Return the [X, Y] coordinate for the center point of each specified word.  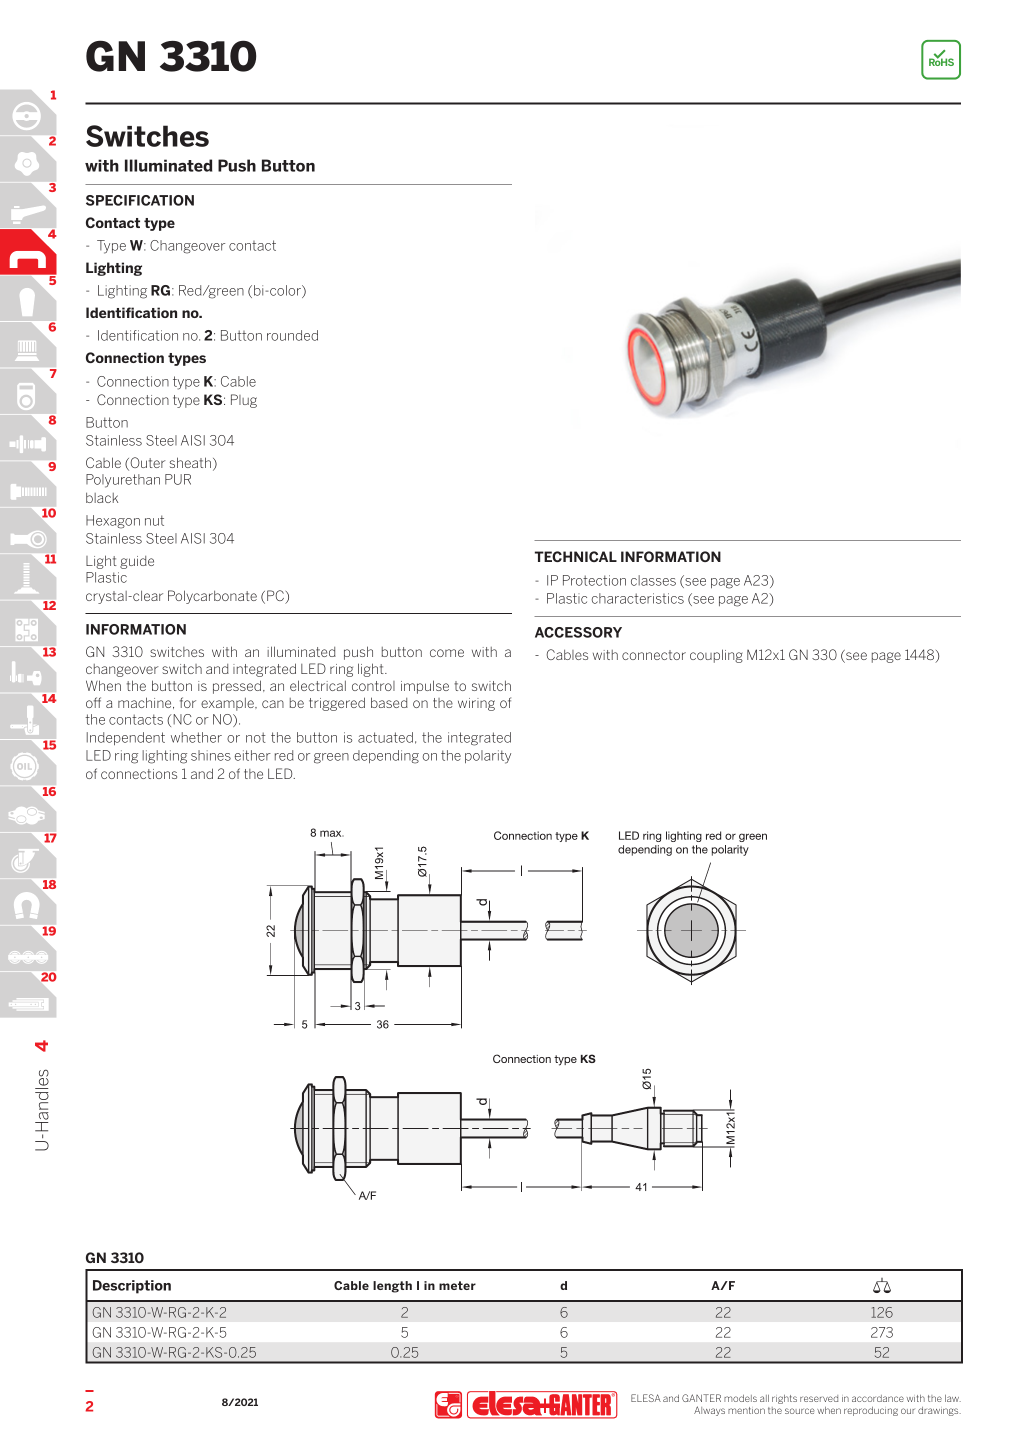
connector [654, 655]
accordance [878, 1398]
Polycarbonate [212, 597]
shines [211, 755]
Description [132, 1287]
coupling [716, 656]
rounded [292, 335]
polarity [488, 757]
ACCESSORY [578, 632]
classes [653, 580]
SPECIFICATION [140, 200]
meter [457, 1285]
